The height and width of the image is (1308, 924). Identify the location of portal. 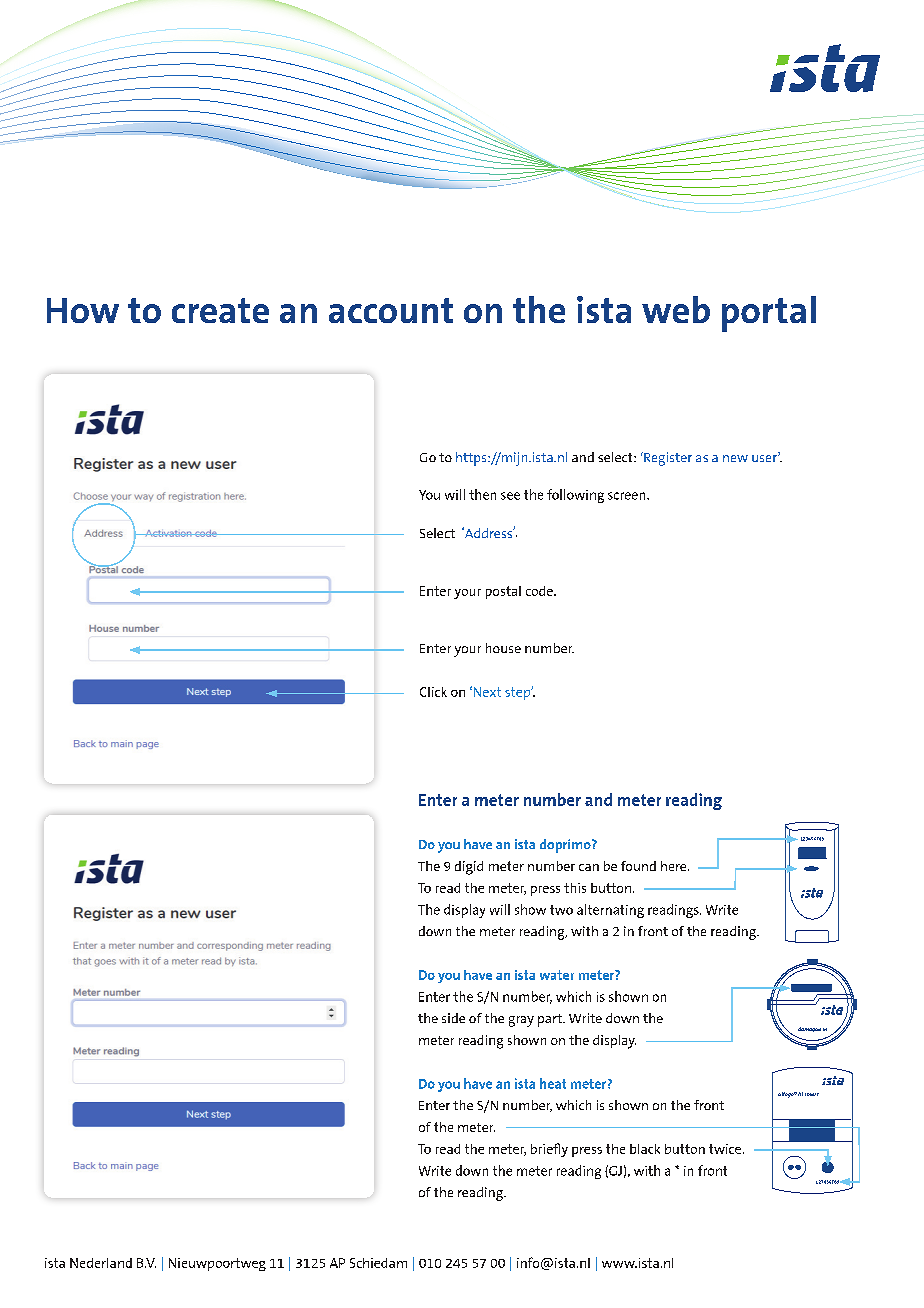
(769, 314).
